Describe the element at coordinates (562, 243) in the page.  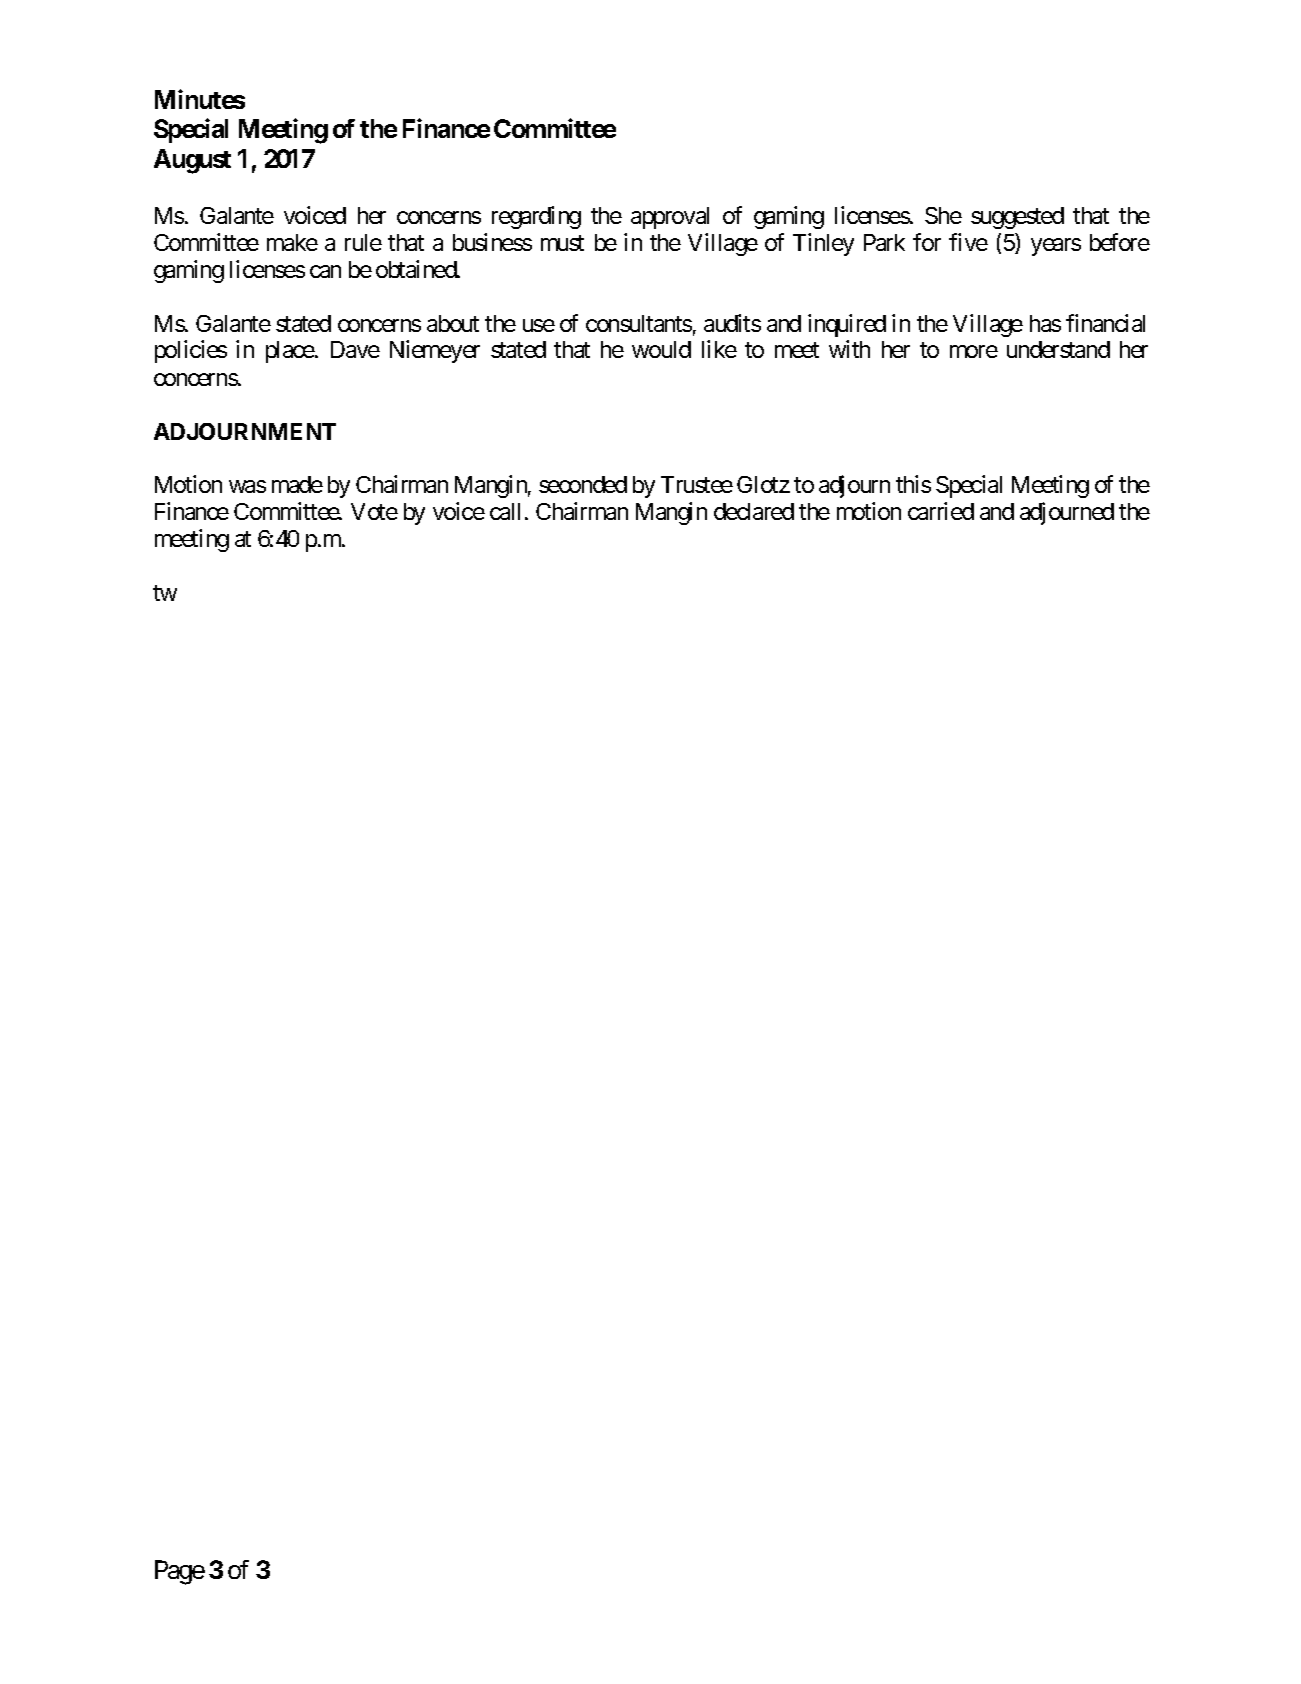
I see `must` at that location.
